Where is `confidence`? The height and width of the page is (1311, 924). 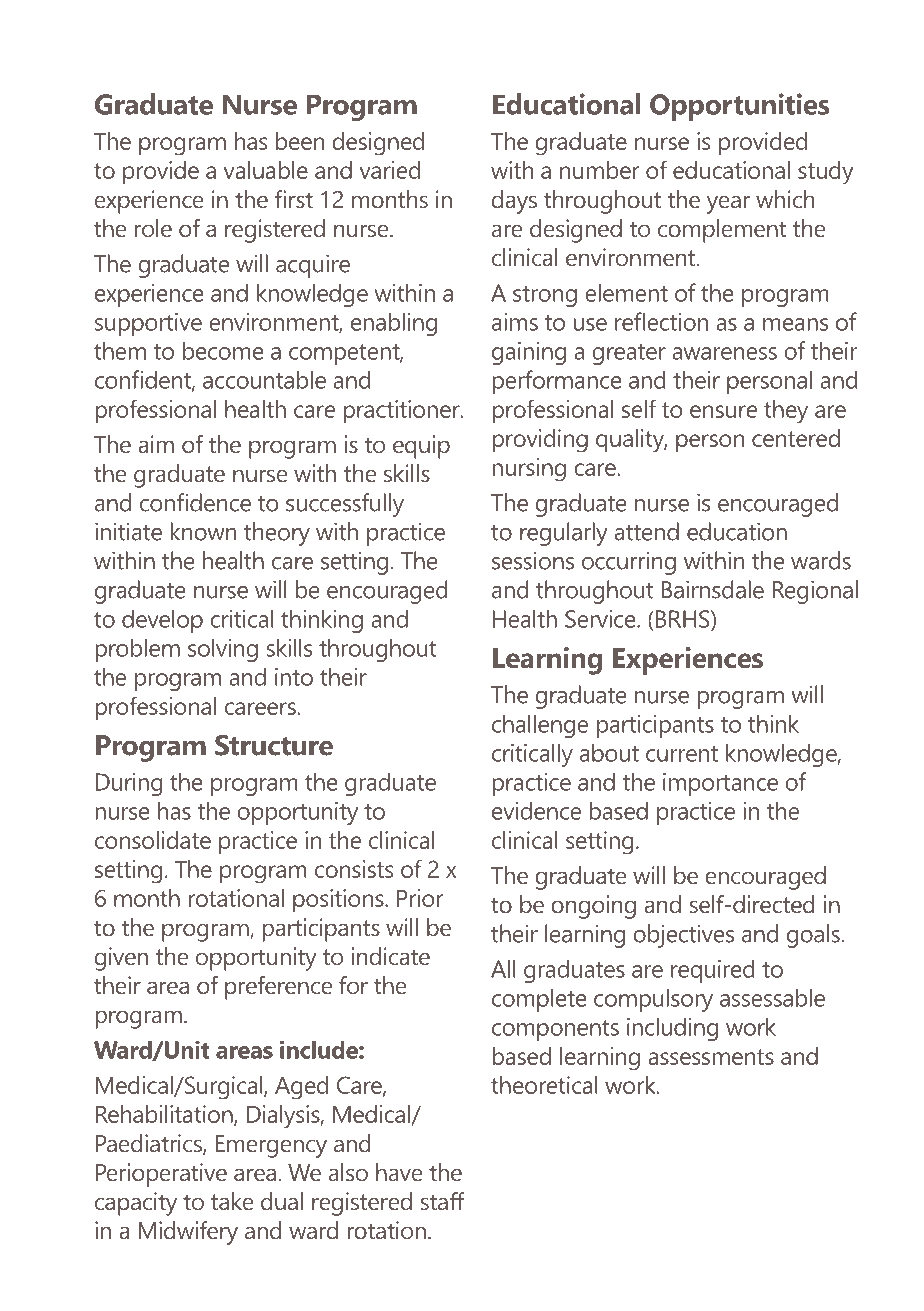
confidence is located at coordinates (195, 502).
